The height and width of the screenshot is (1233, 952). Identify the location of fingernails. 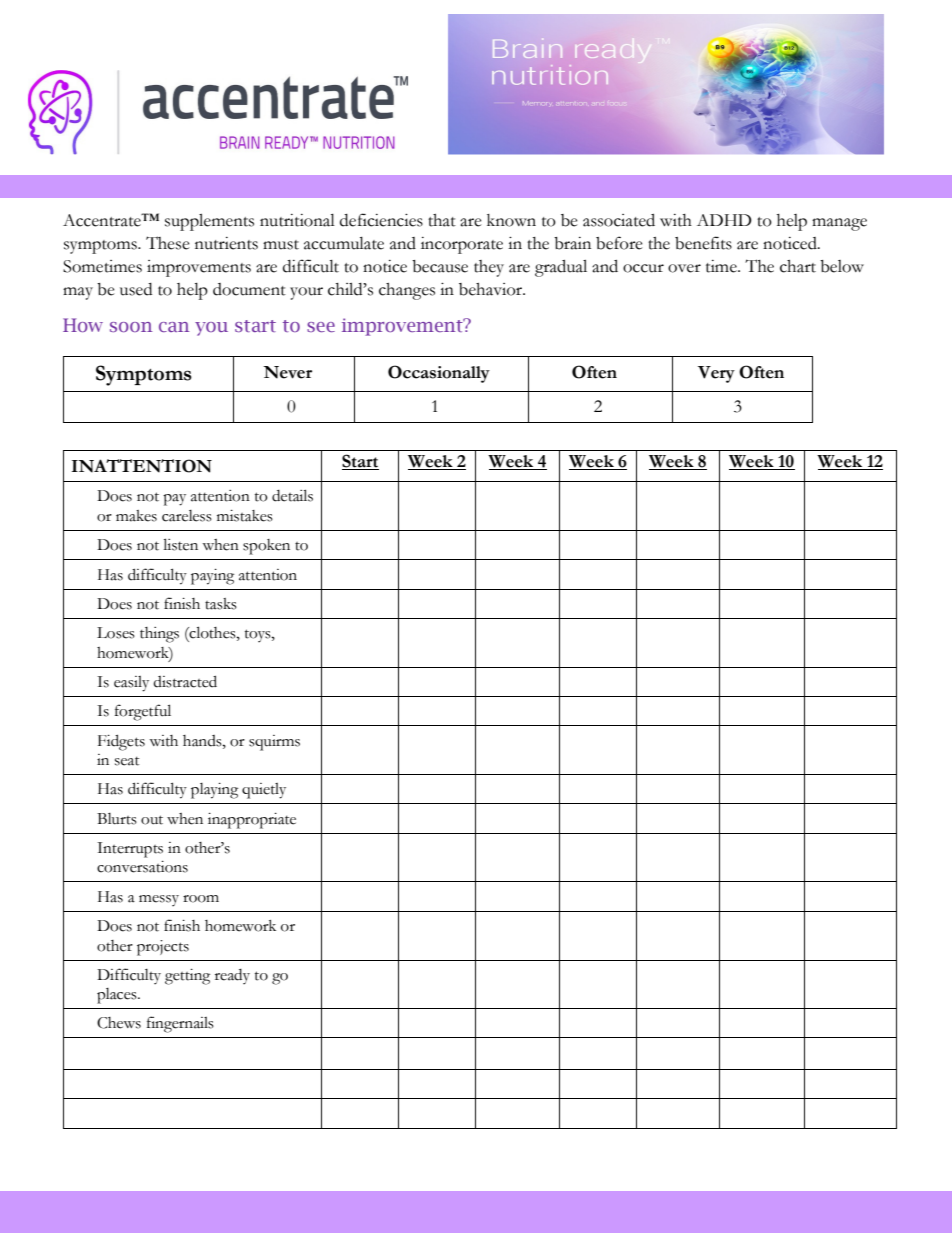
(180, 1024).
